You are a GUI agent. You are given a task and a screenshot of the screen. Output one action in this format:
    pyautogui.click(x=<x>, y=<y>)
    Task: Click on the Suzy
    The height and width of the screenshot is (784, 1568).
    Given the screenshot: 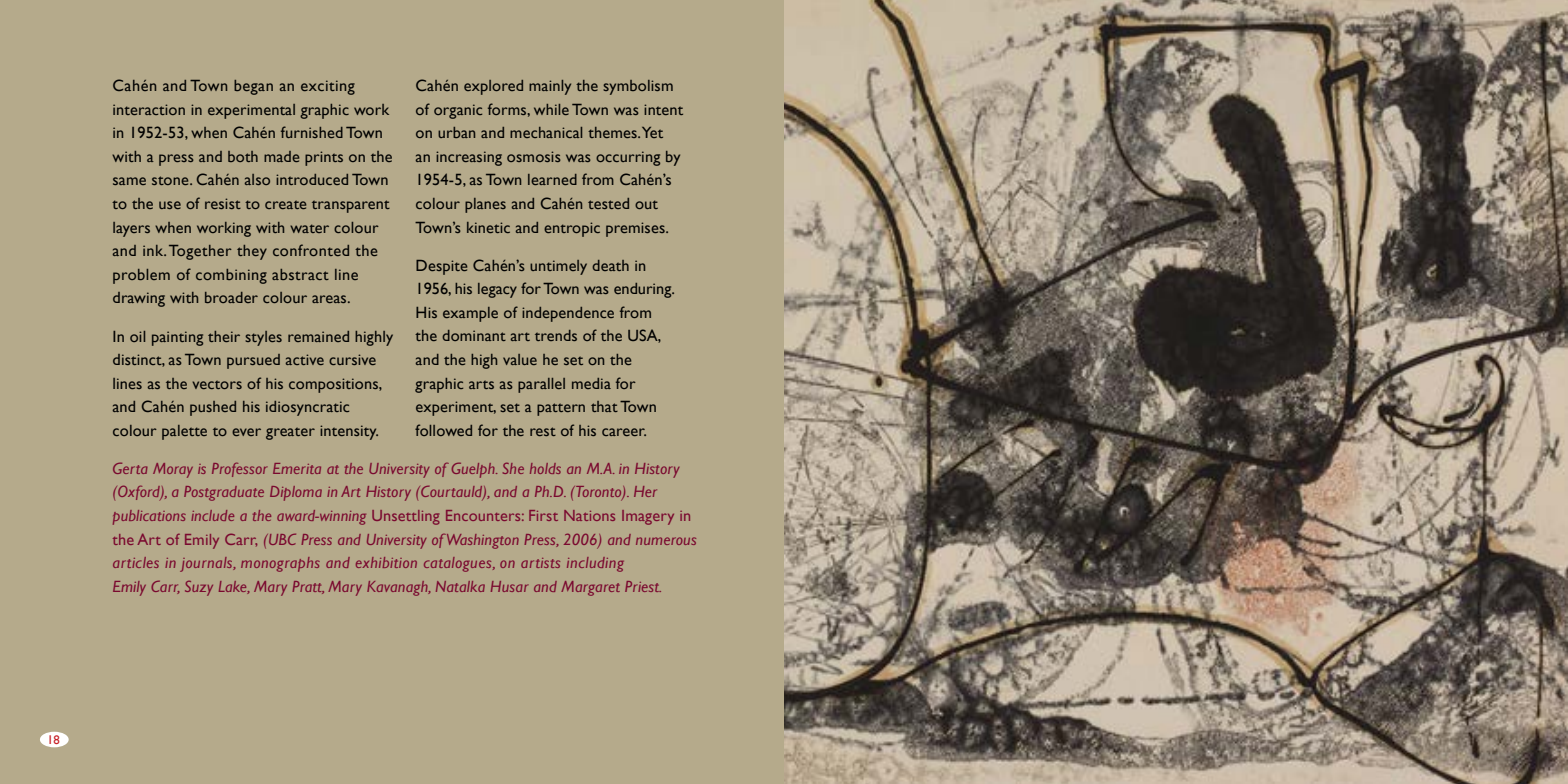 What is the action you would take?
    pyautogui.click(x=199, y=588)
